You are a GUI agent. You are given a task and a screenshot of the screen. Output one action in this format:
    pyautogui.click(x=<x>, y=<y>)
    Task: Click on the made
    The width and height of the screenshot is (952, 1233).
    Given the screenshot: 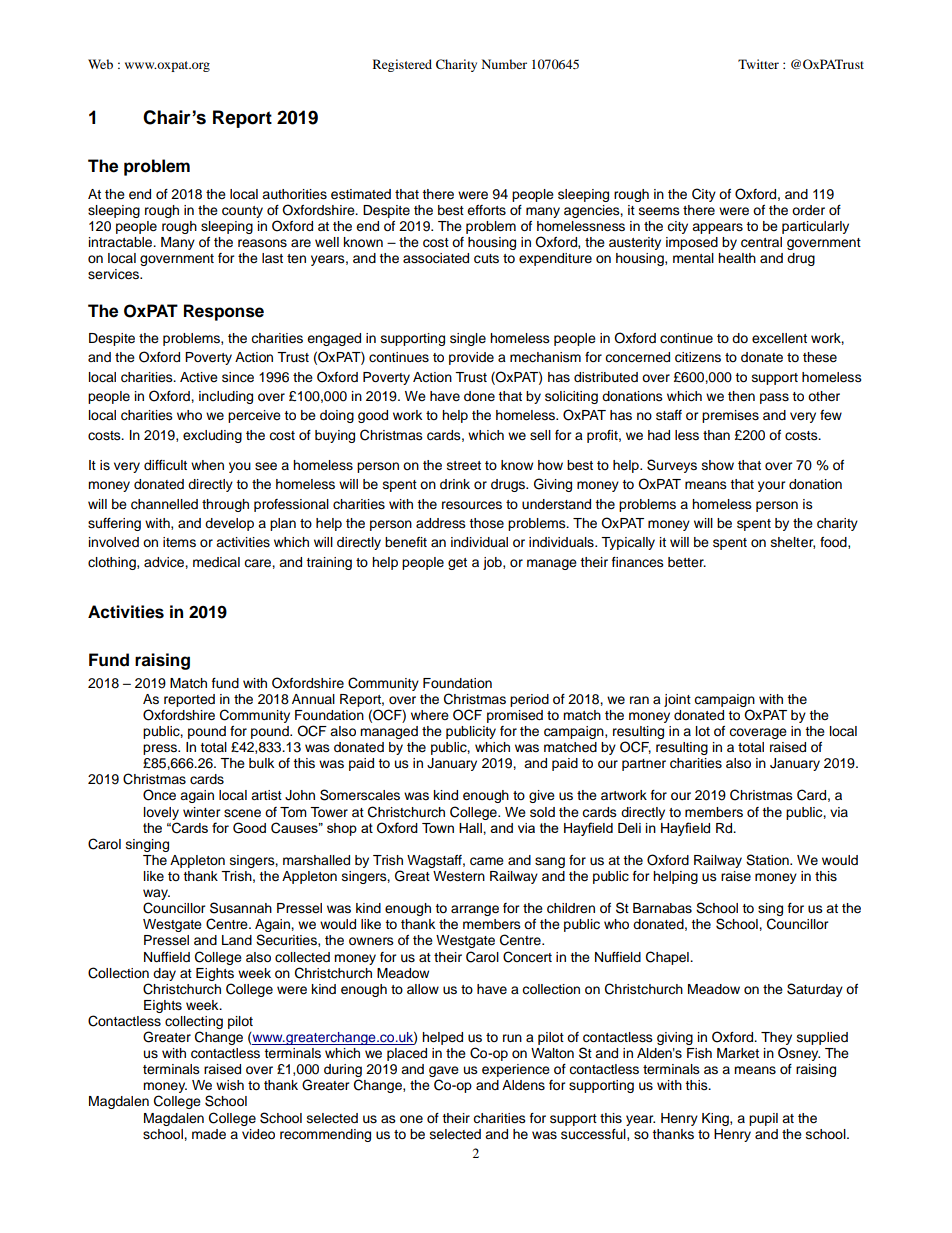 What is the action you would take?
    pyautogui.click(x=209, y=1134)
